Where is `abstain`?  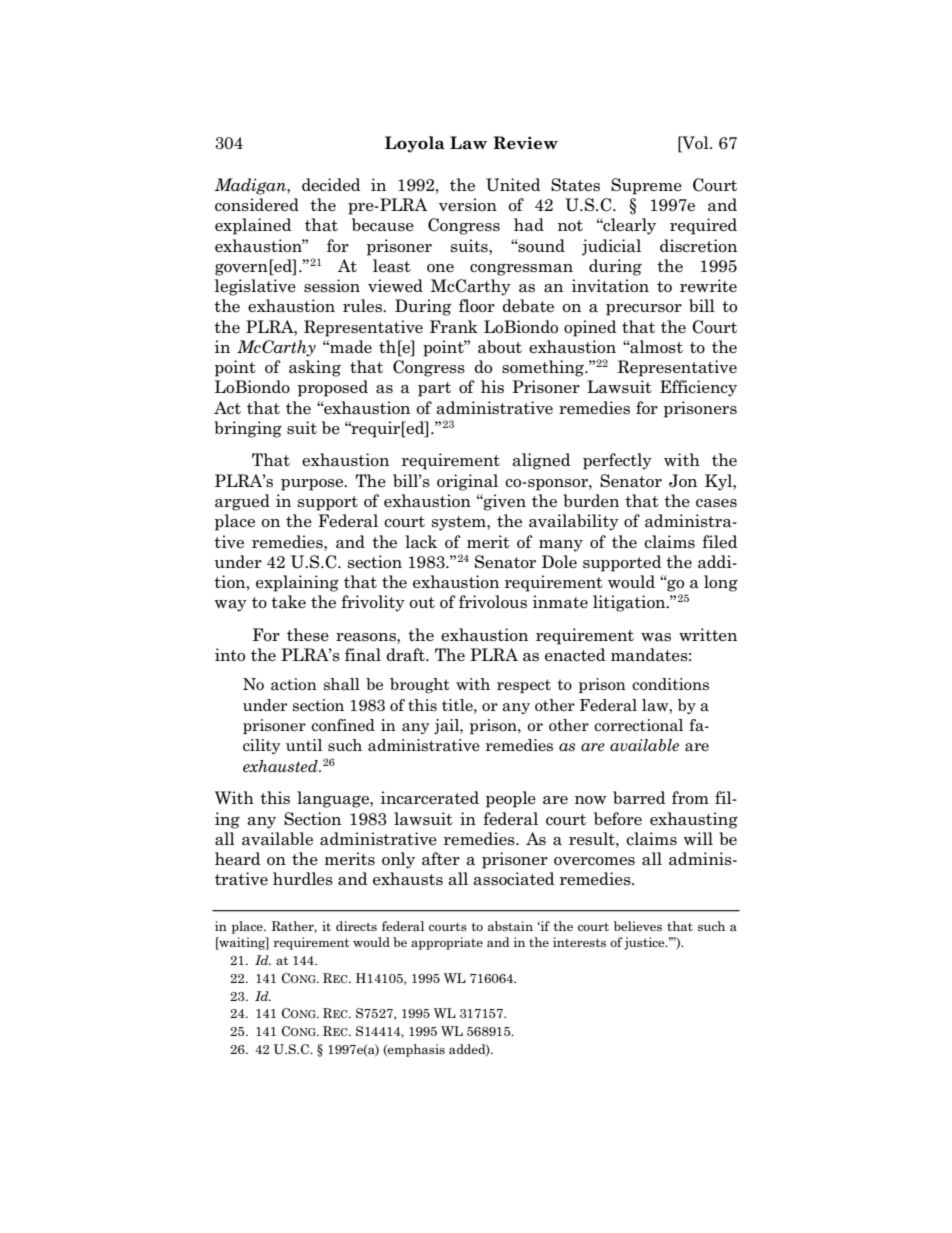 abstain is located at coordinates (510, 926).
